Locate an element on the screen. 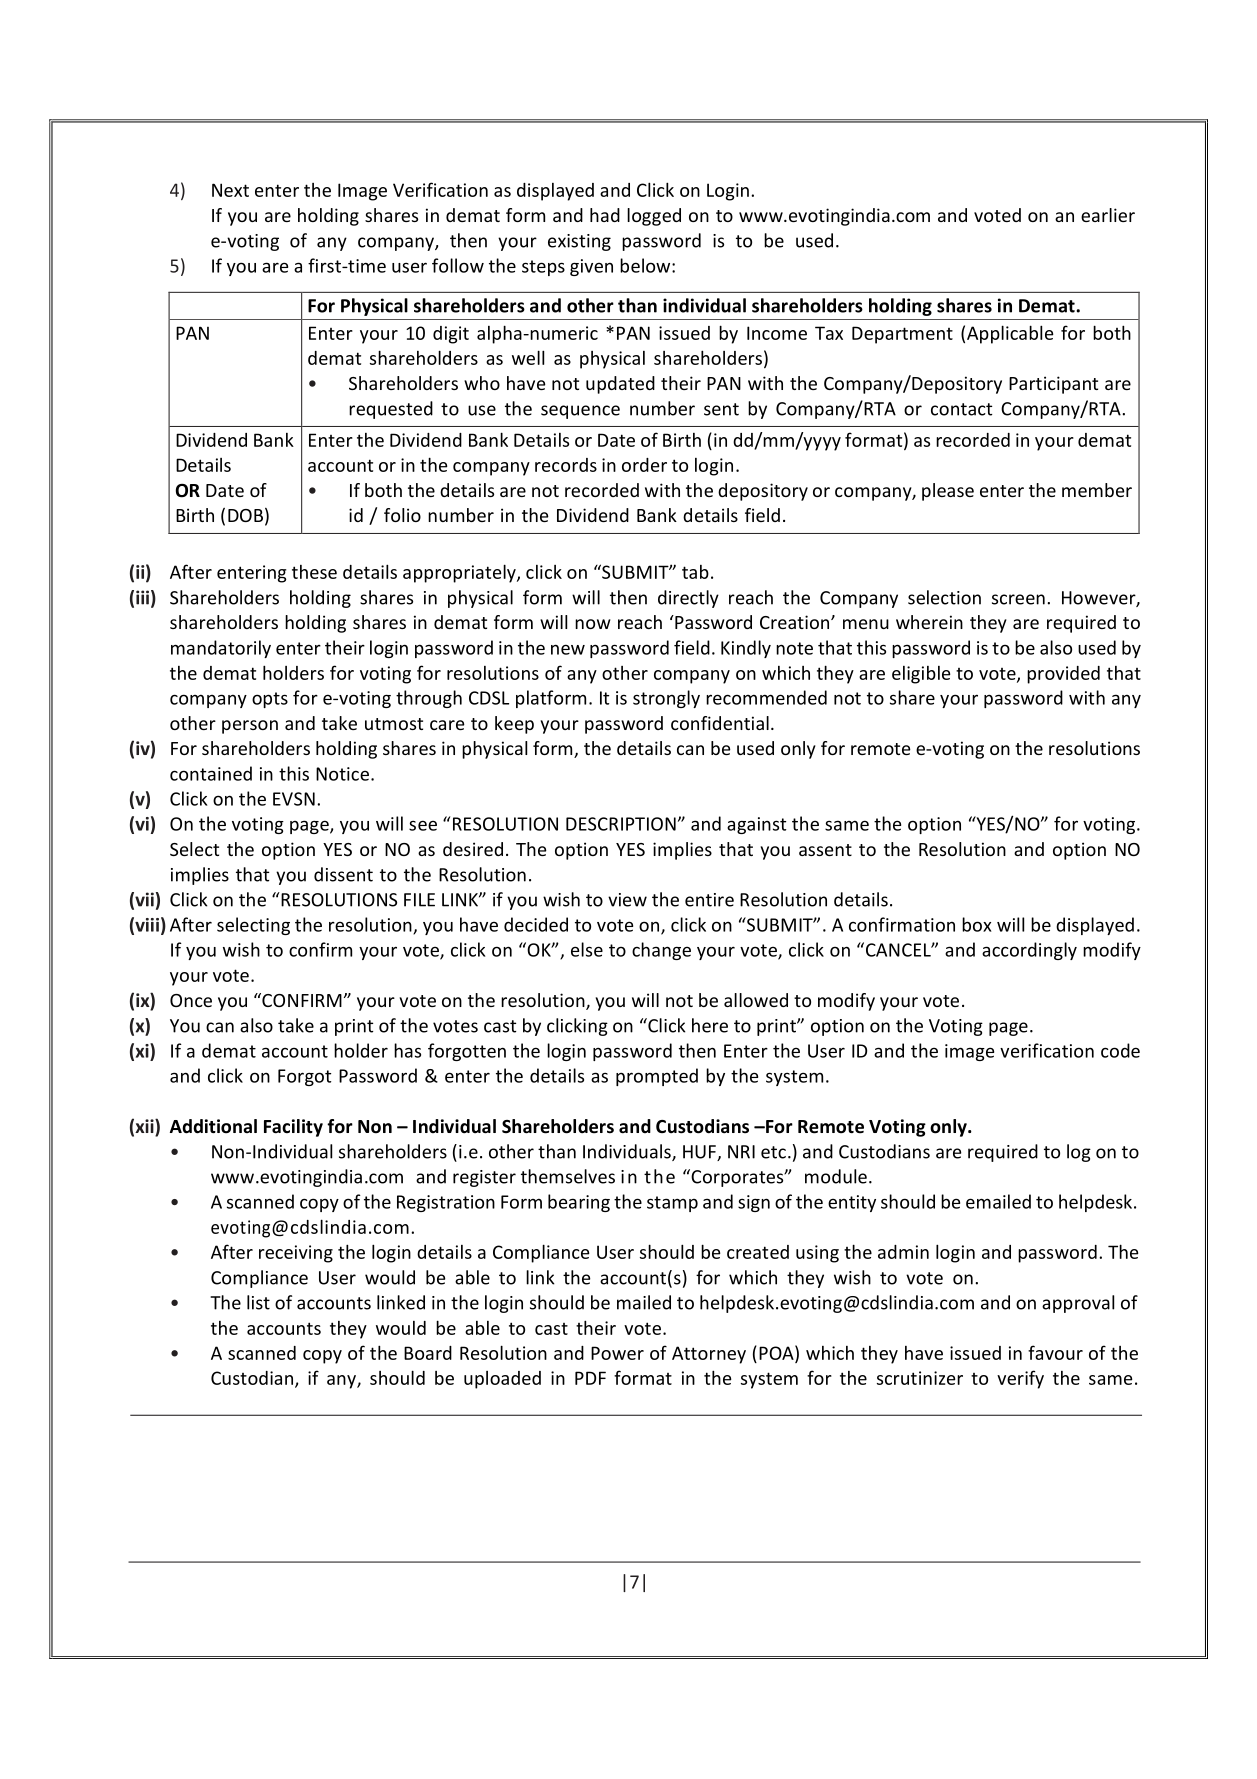  Power is located at coordinates (617, 1353).
